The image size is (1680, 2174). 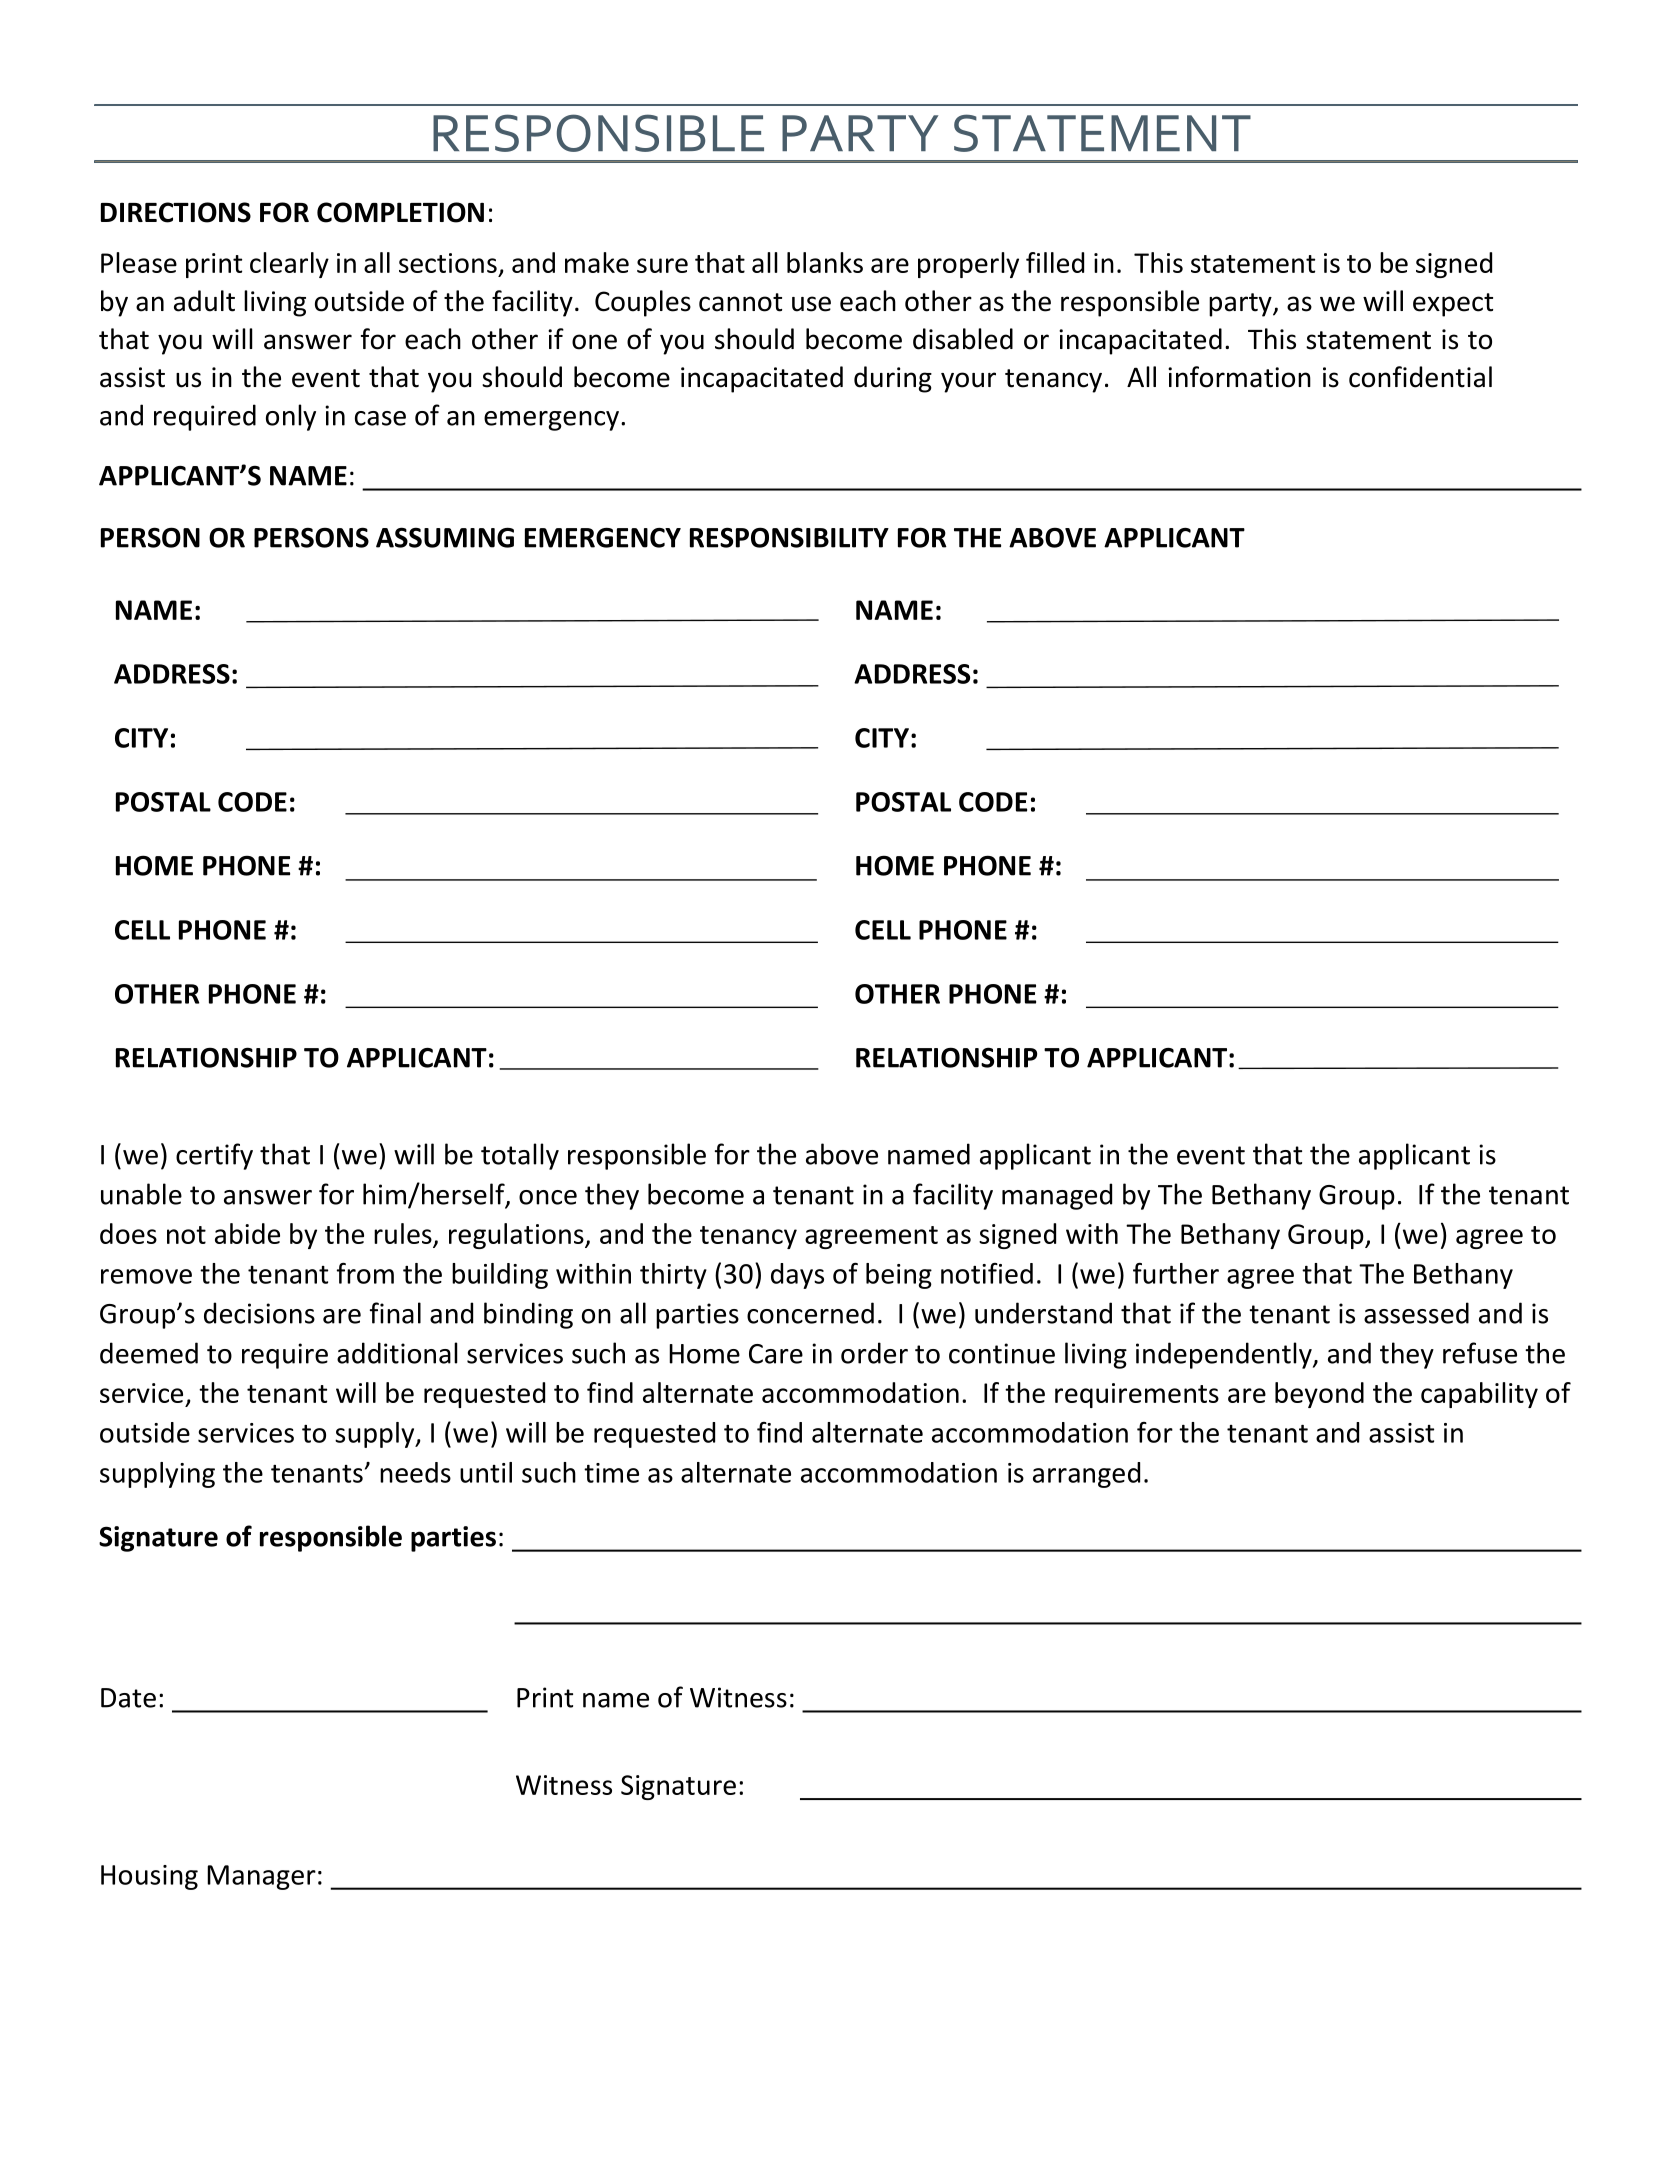 I want to click on clearly, so click(x=289, y=265).
